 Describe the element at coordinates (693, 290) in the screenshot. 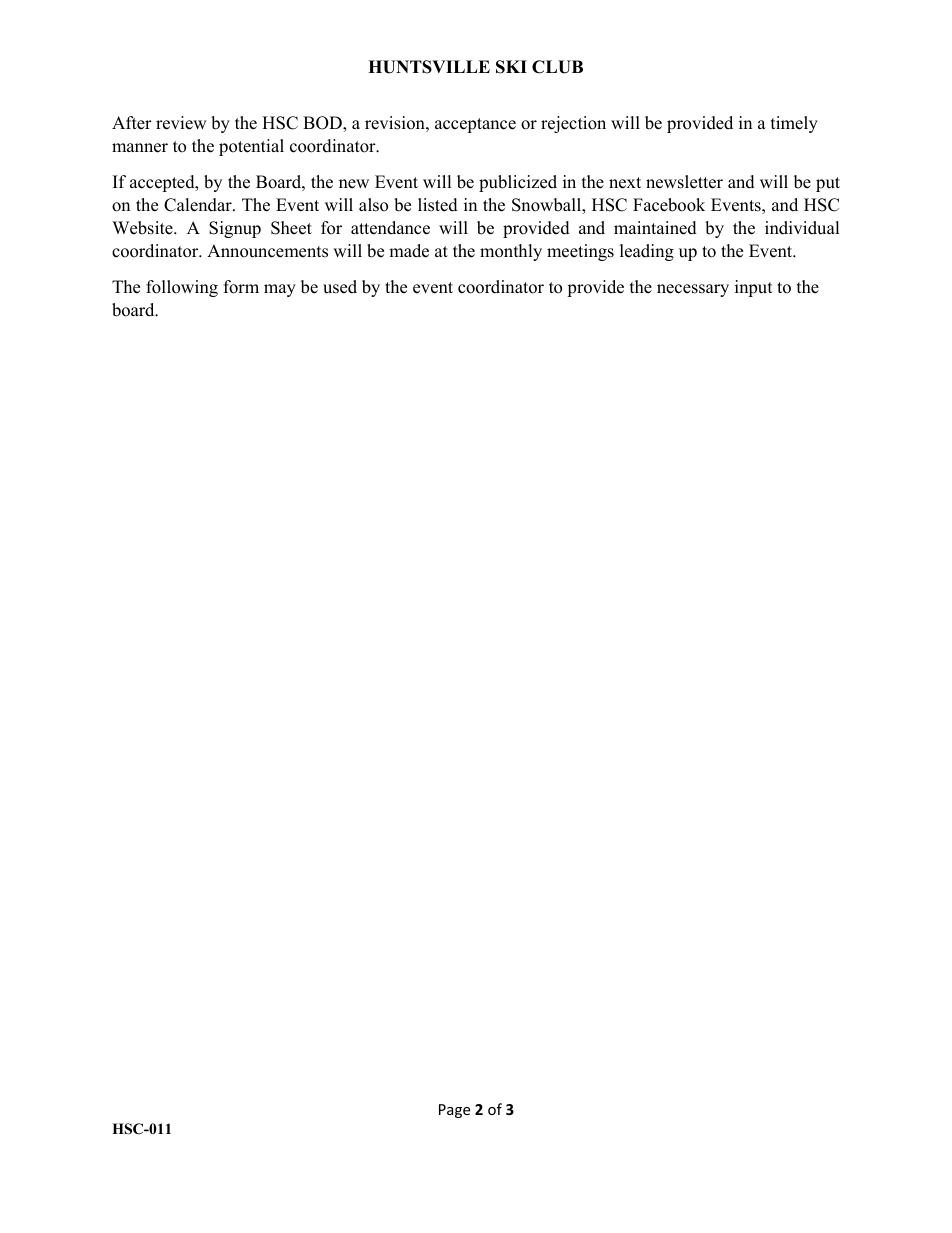

I see `necessary` at that location.
